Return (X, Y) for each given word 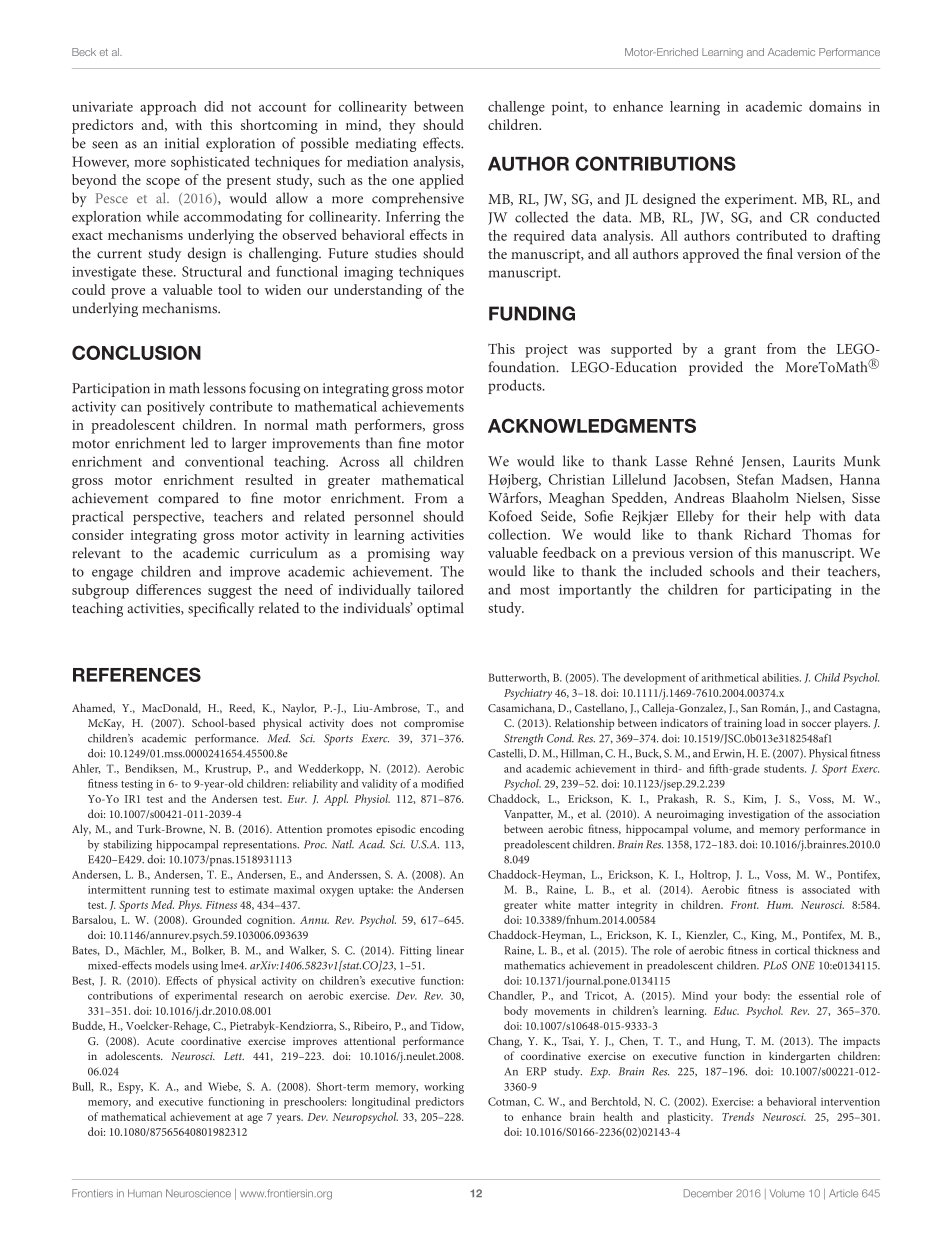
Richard (767, 534)
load (775, 722)
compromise (434, 724)
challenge (516, 108)
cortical (792, 950)
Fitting (415, 952)
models (172, 965)
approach (168, 108)
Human (145, 1193)
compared (188, 499)
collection (518, 534)
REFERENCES (137, 674)
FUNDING (532, 313)
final (780, 253)
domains (835, 106)
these (158, 271)
